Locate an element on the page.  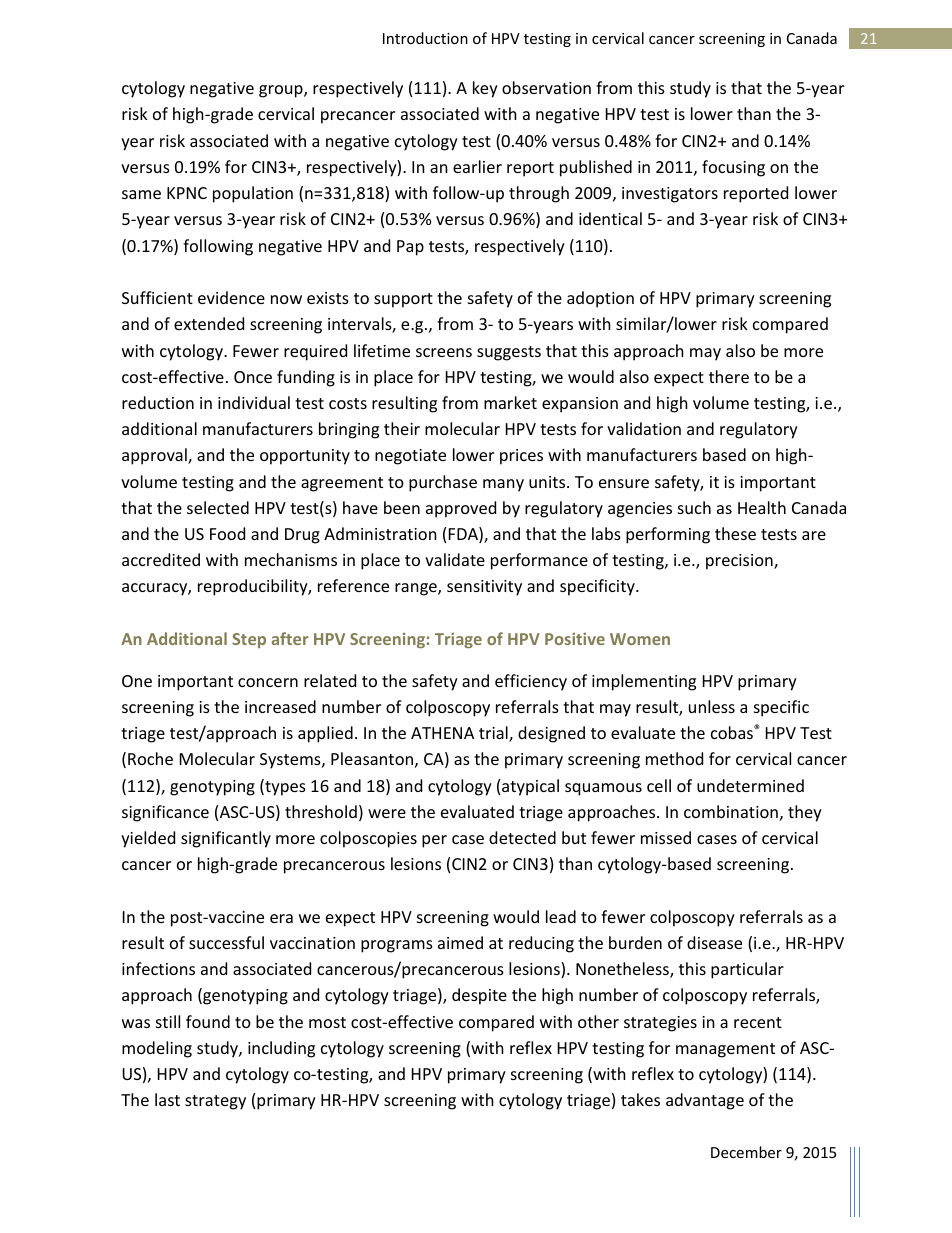
group is located at coordinates (282, 91).
